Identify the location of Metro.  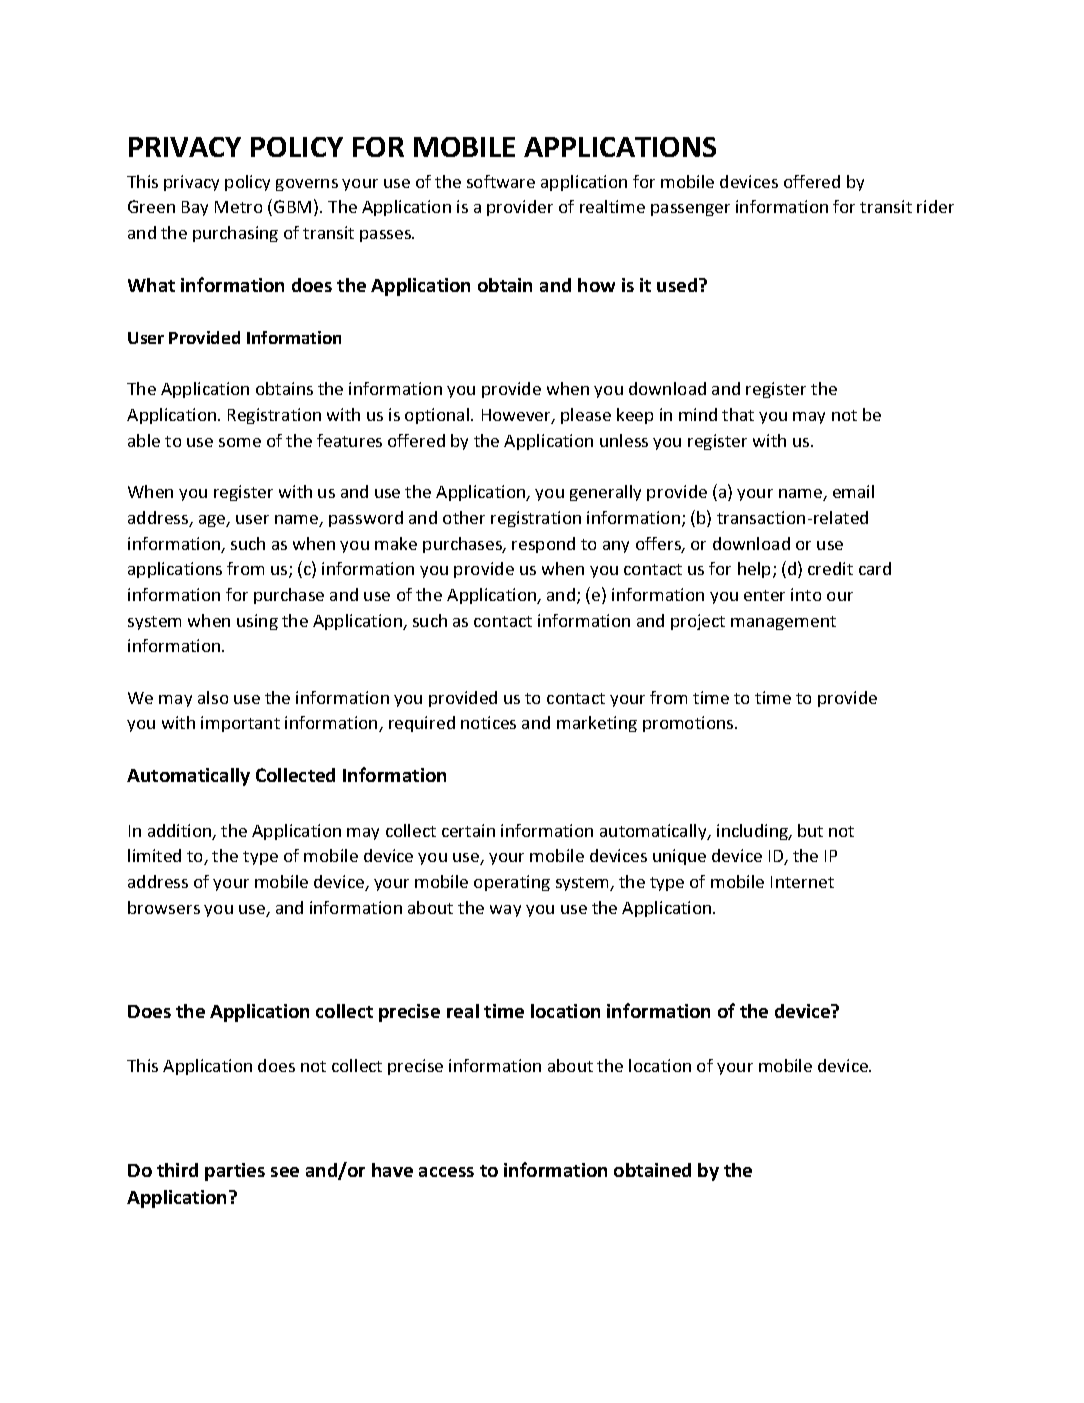
(238, 207).
